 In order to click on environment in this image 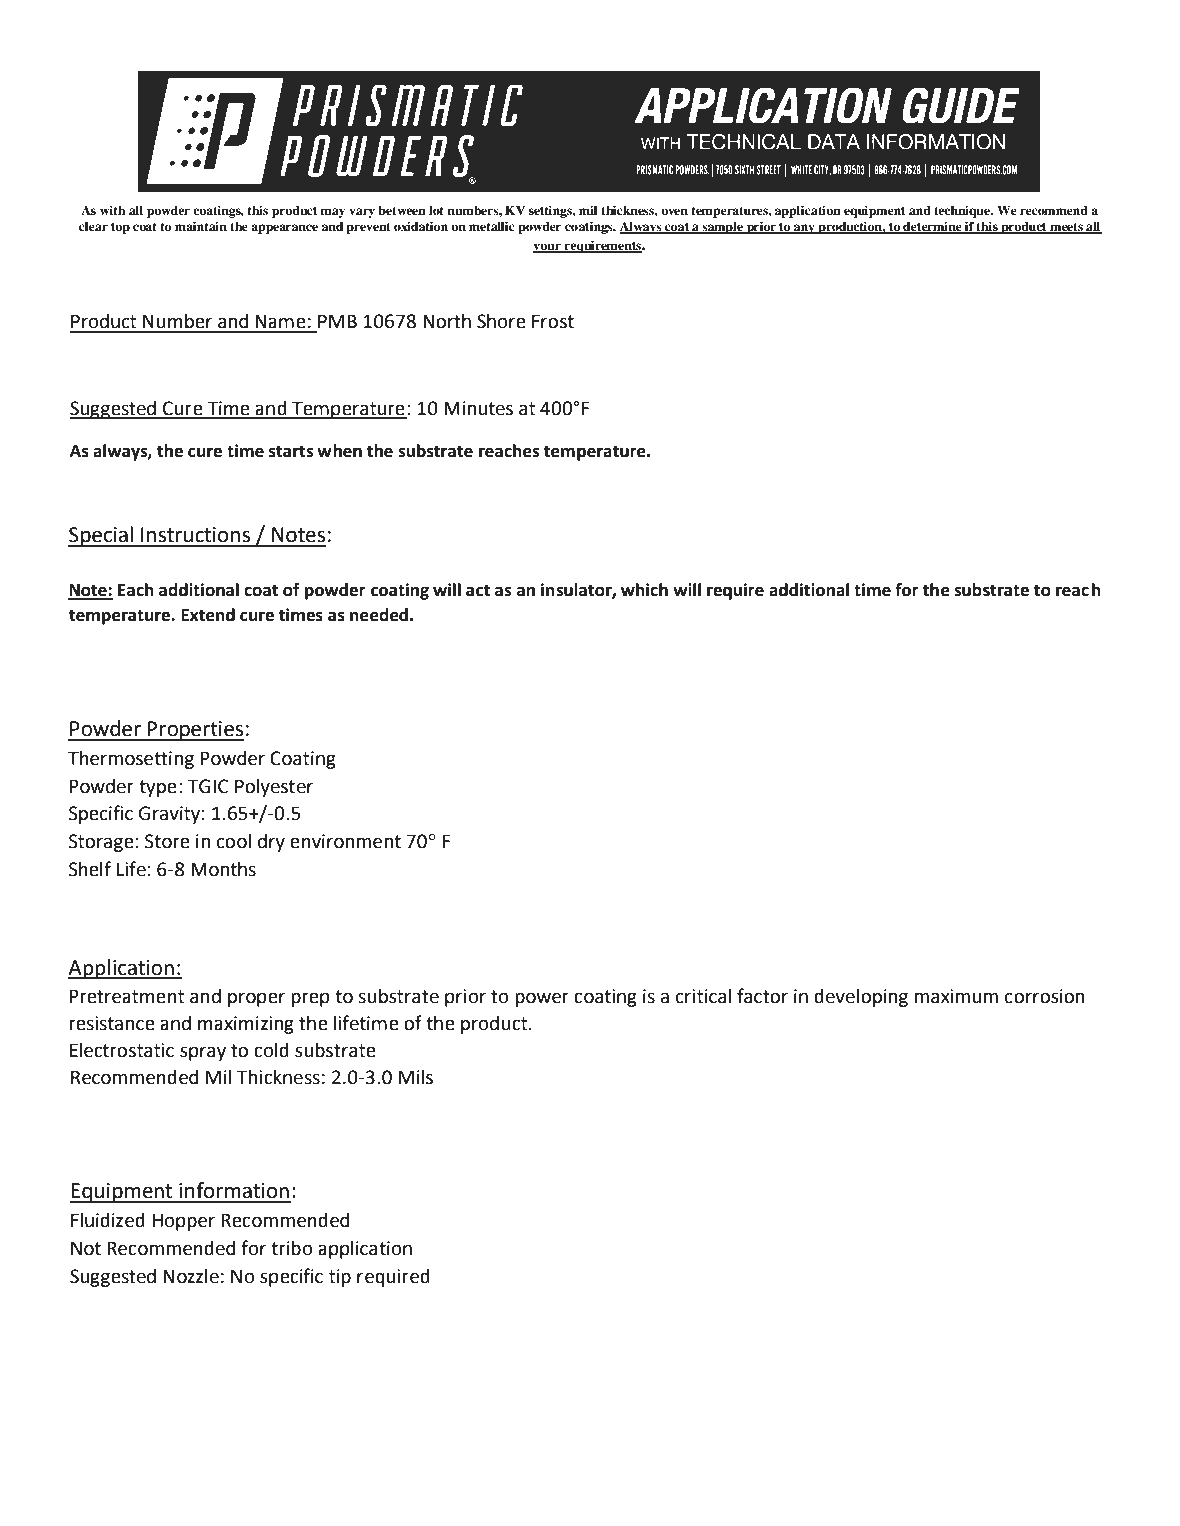, I will do `click(345, 841)`.
